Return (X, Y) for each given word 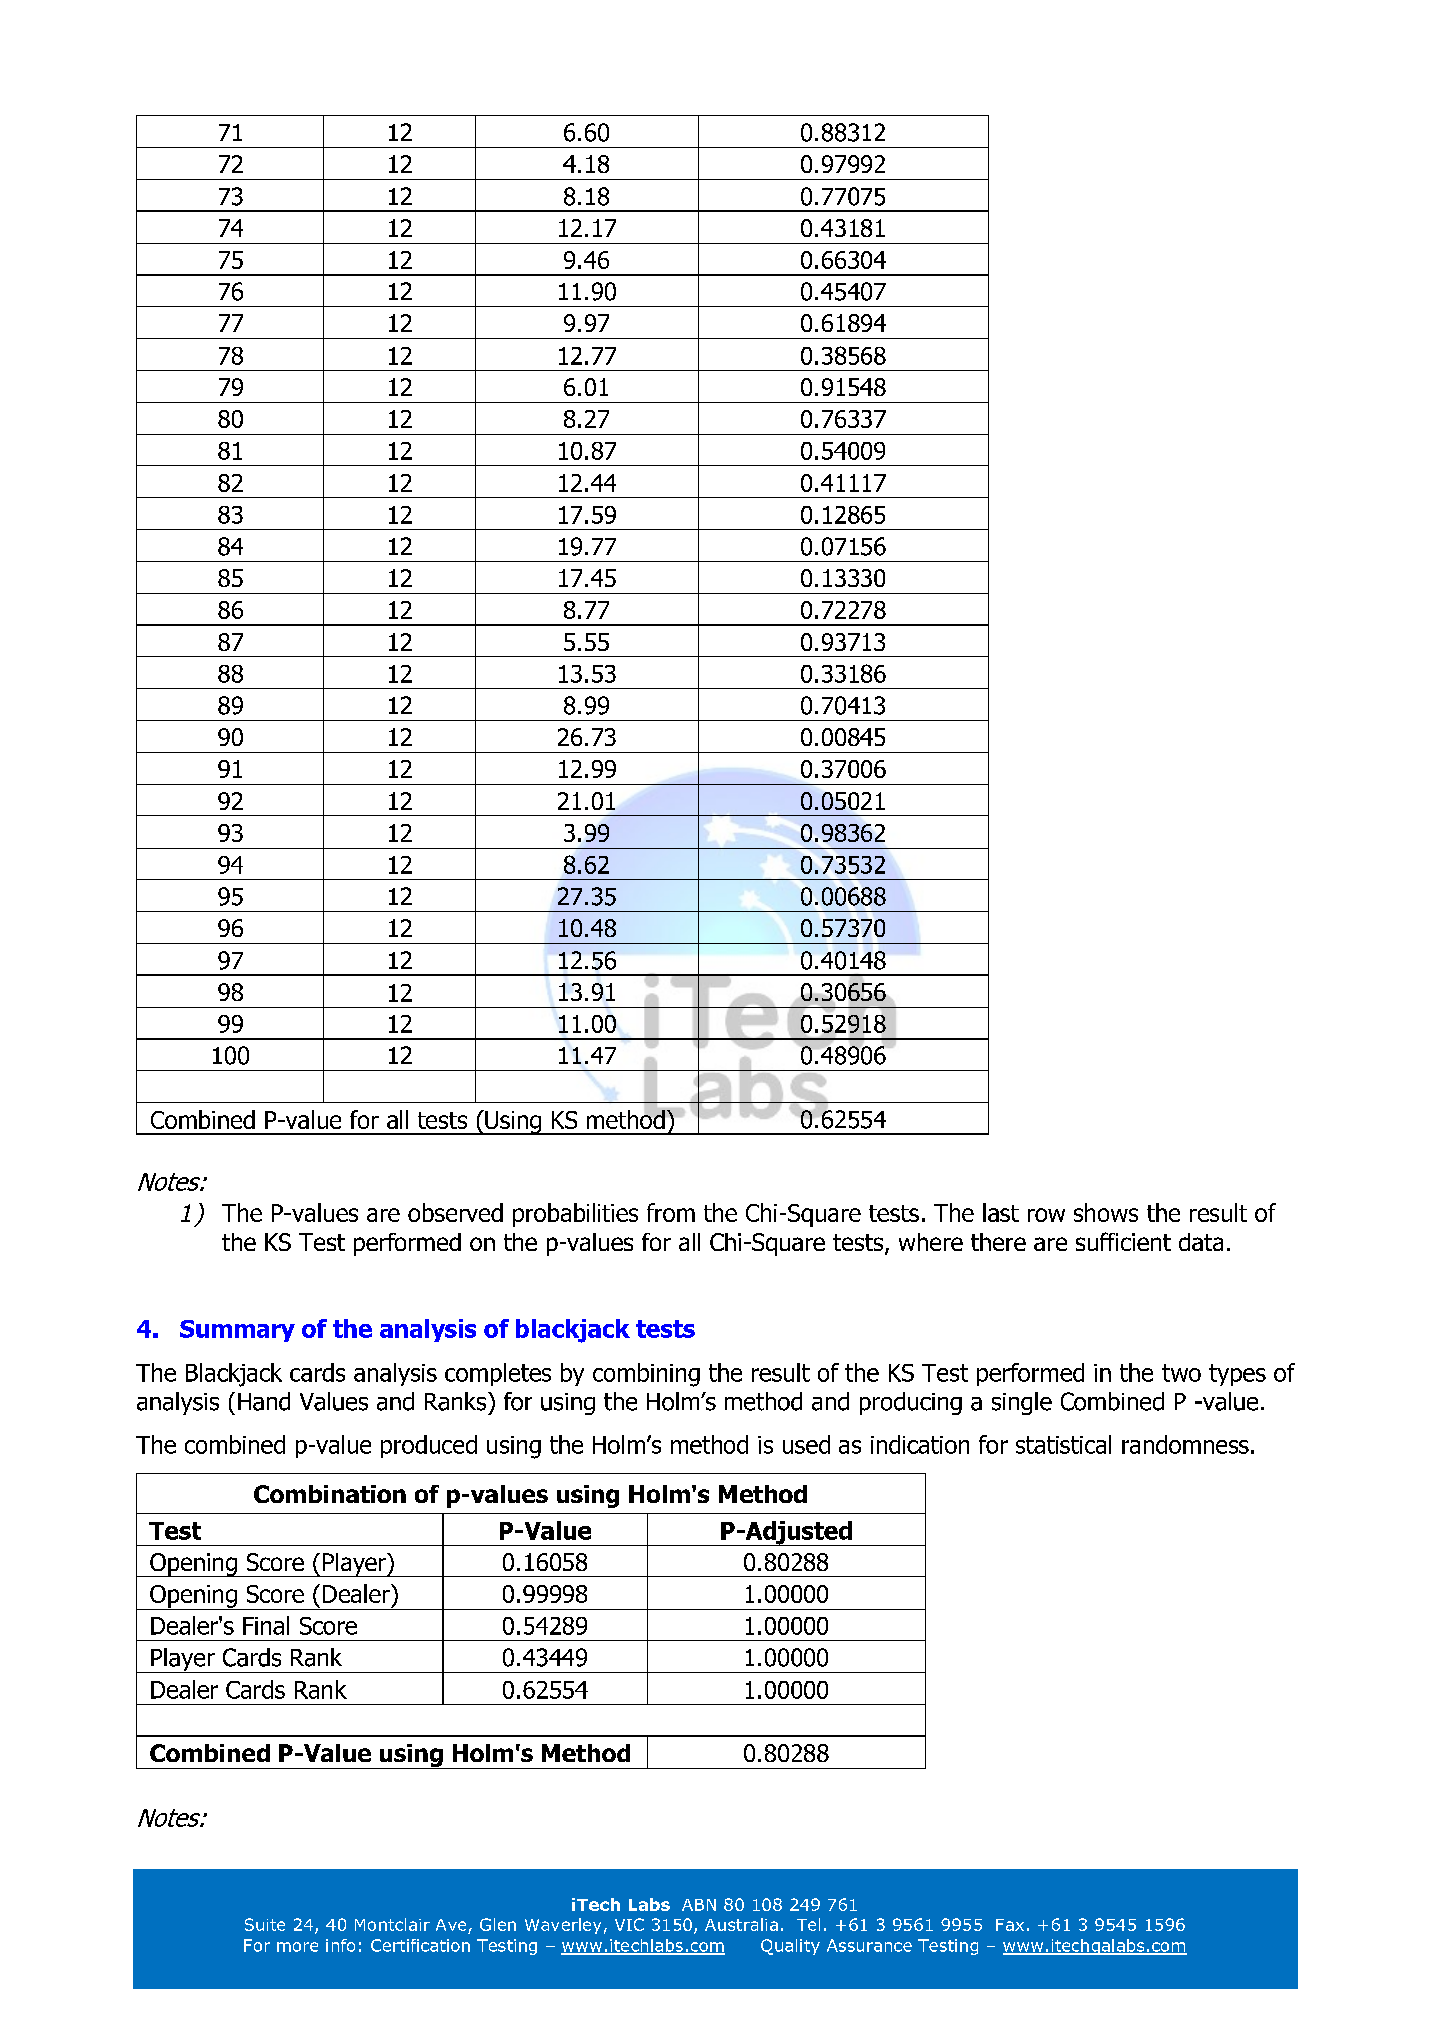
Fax (1010, 1925)
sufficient (1123, 1241)
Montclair (392, 1924)
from (671, 1212)
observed (455, 1212)
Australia (741, 1924)
